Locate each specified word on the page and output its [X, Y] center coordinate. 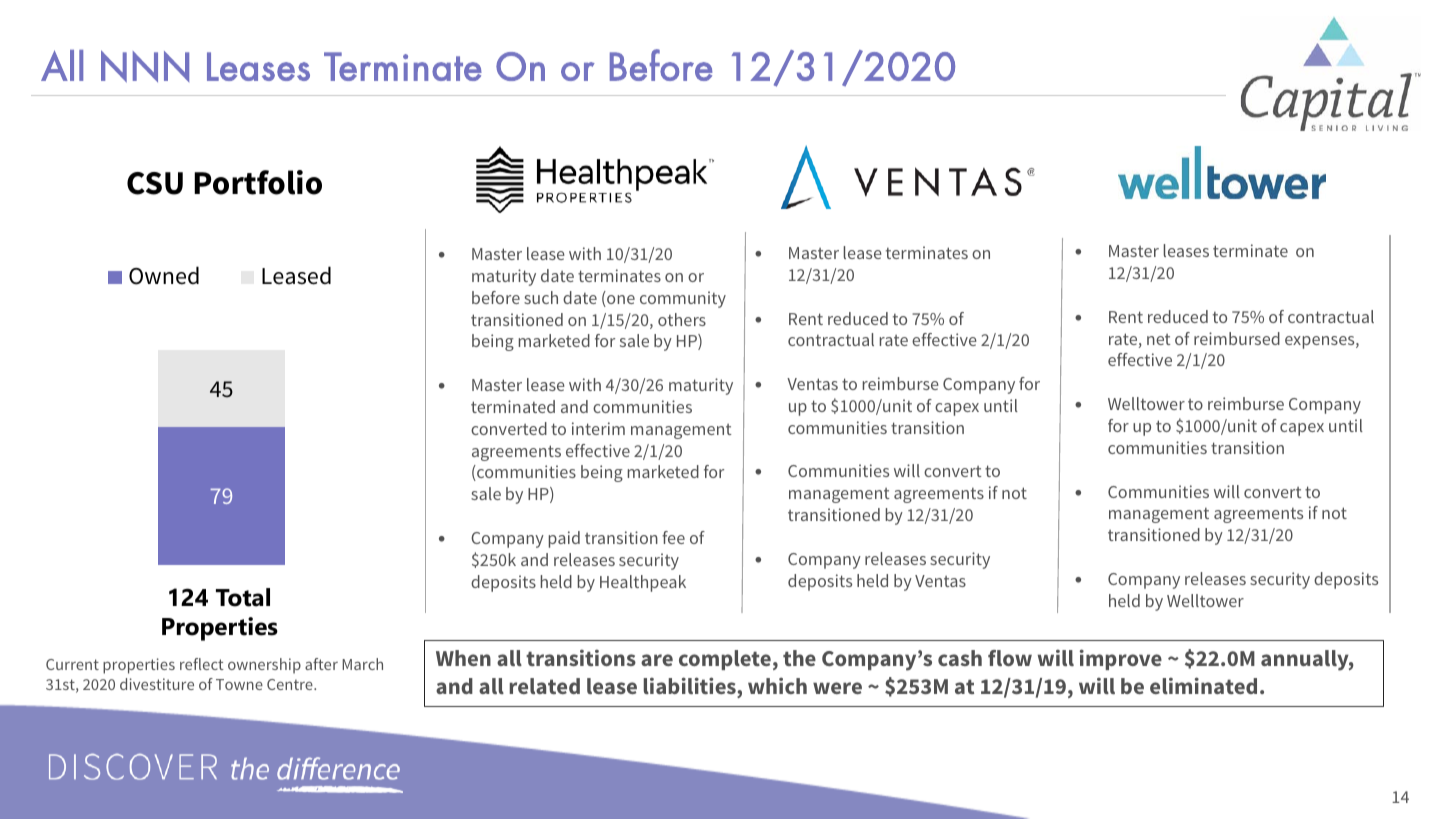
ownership [264, 666]
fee [673, 537]
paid [564, 539]
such [541, 297]
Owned [164, 275]
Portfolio [258, 182]
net [1159, 339]
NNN [145, 66]
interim [598, 428]
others [682, 319]
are [657, 660]
